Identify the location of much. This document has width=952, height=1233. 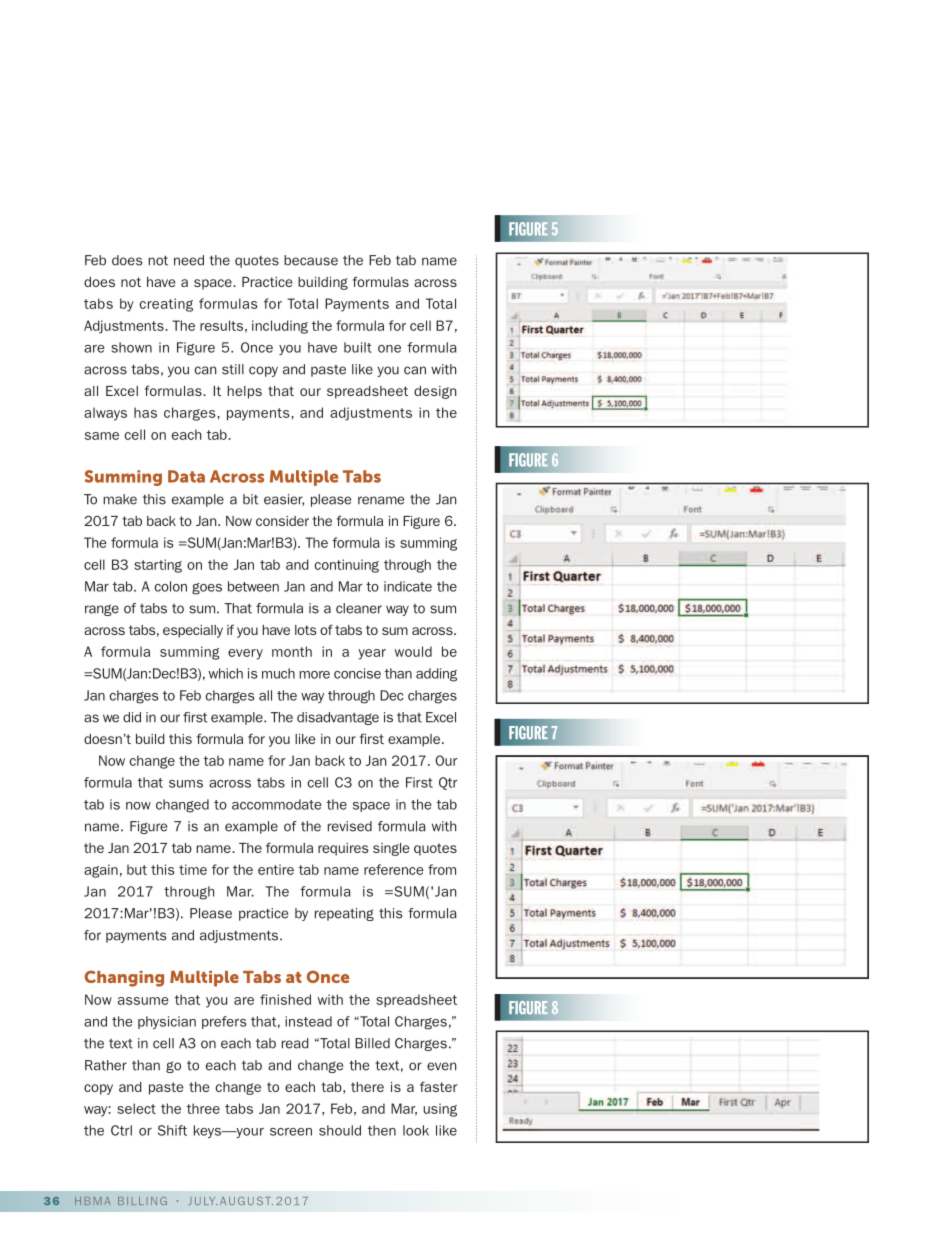
(278, 673).
